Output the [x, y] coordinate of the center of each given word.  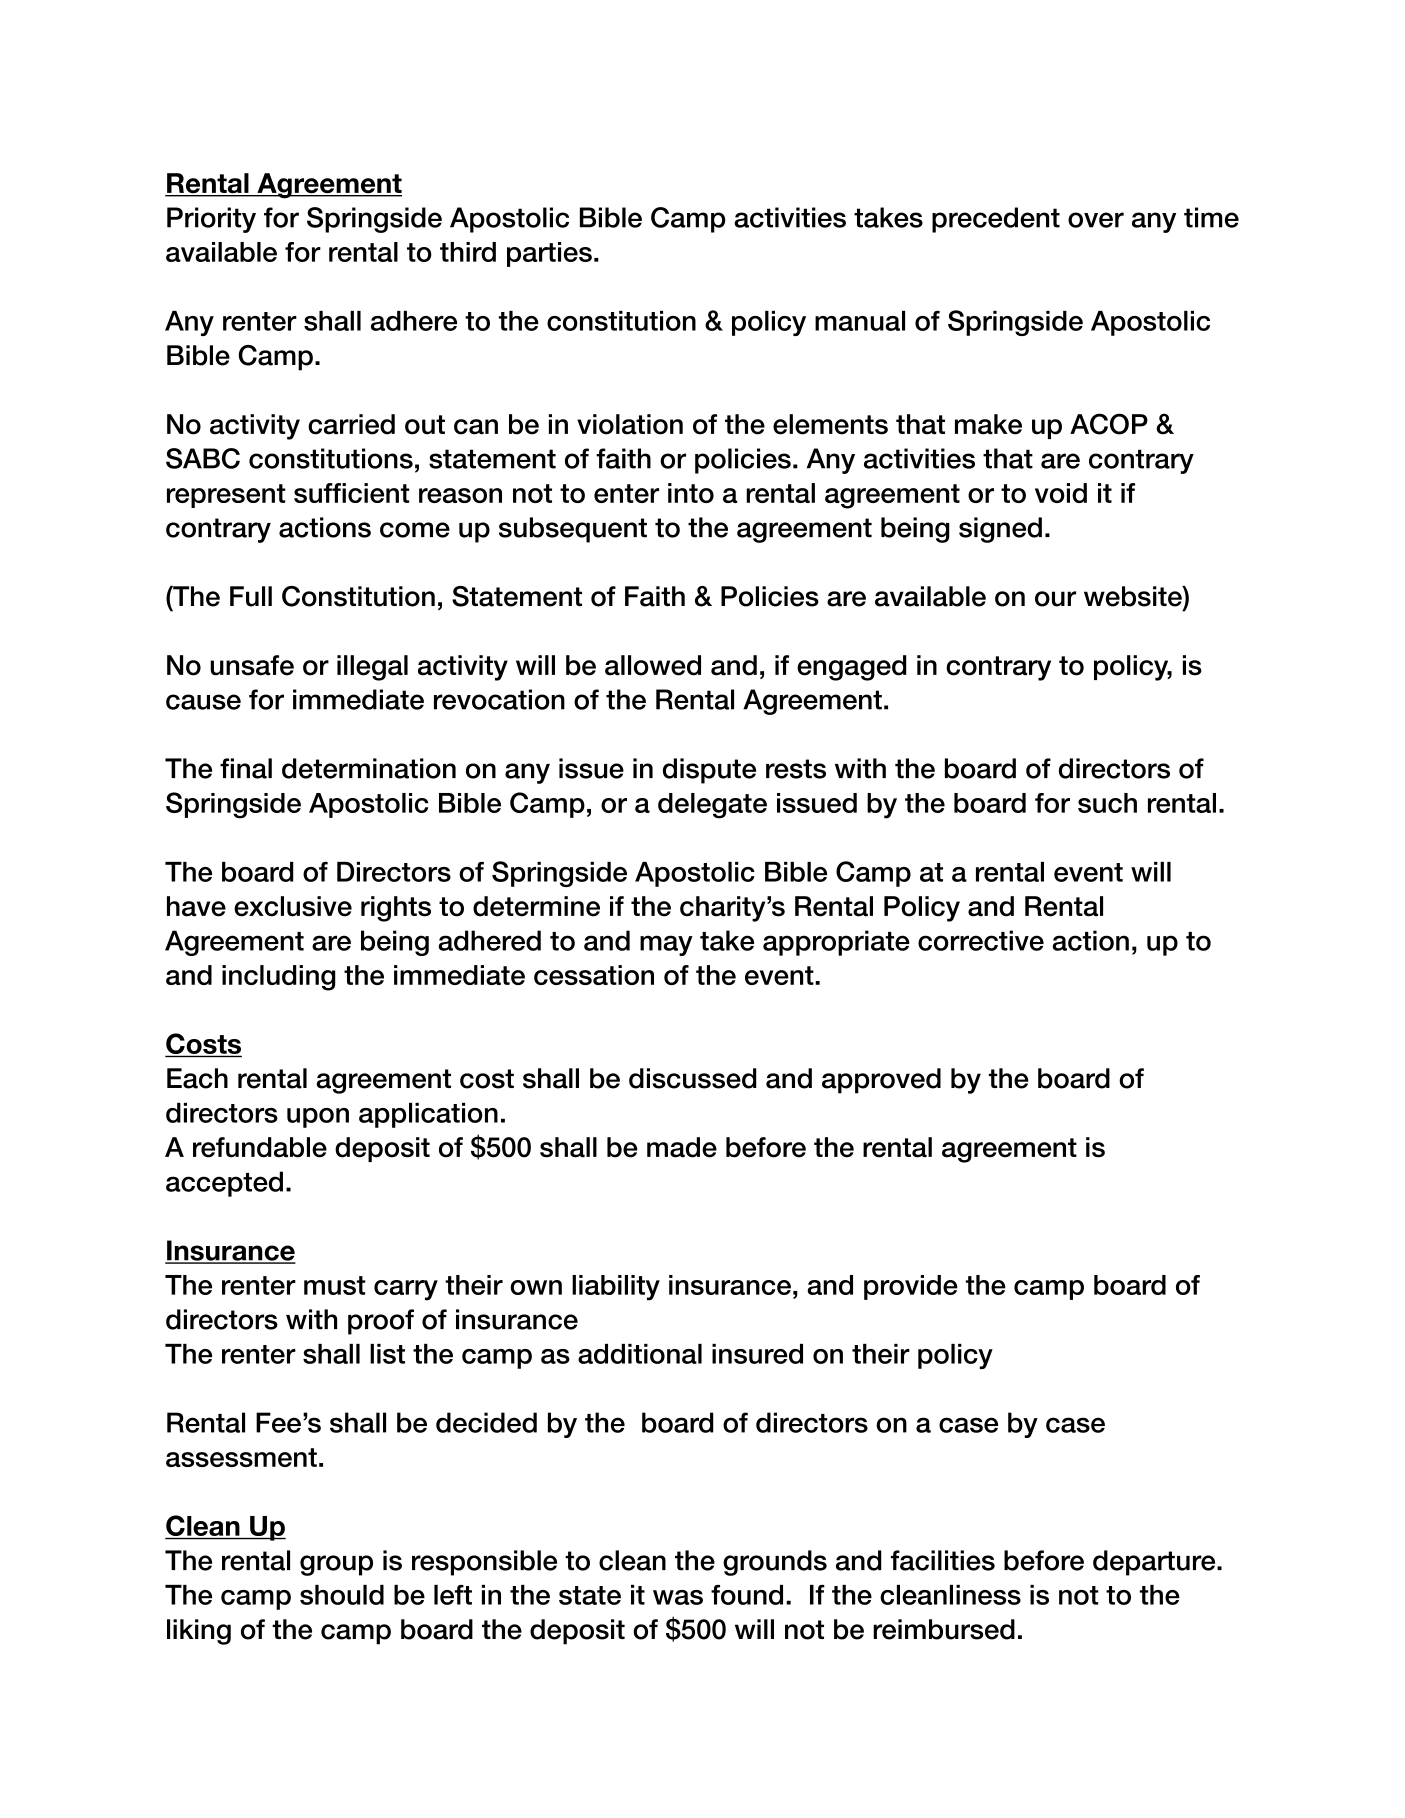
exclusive [293, 906]
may [666, 945]
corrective [981, 940]
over [1096, 220]
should [342, 1595]
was [678, 1597]
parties [549, 254]
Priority [211, 220]
